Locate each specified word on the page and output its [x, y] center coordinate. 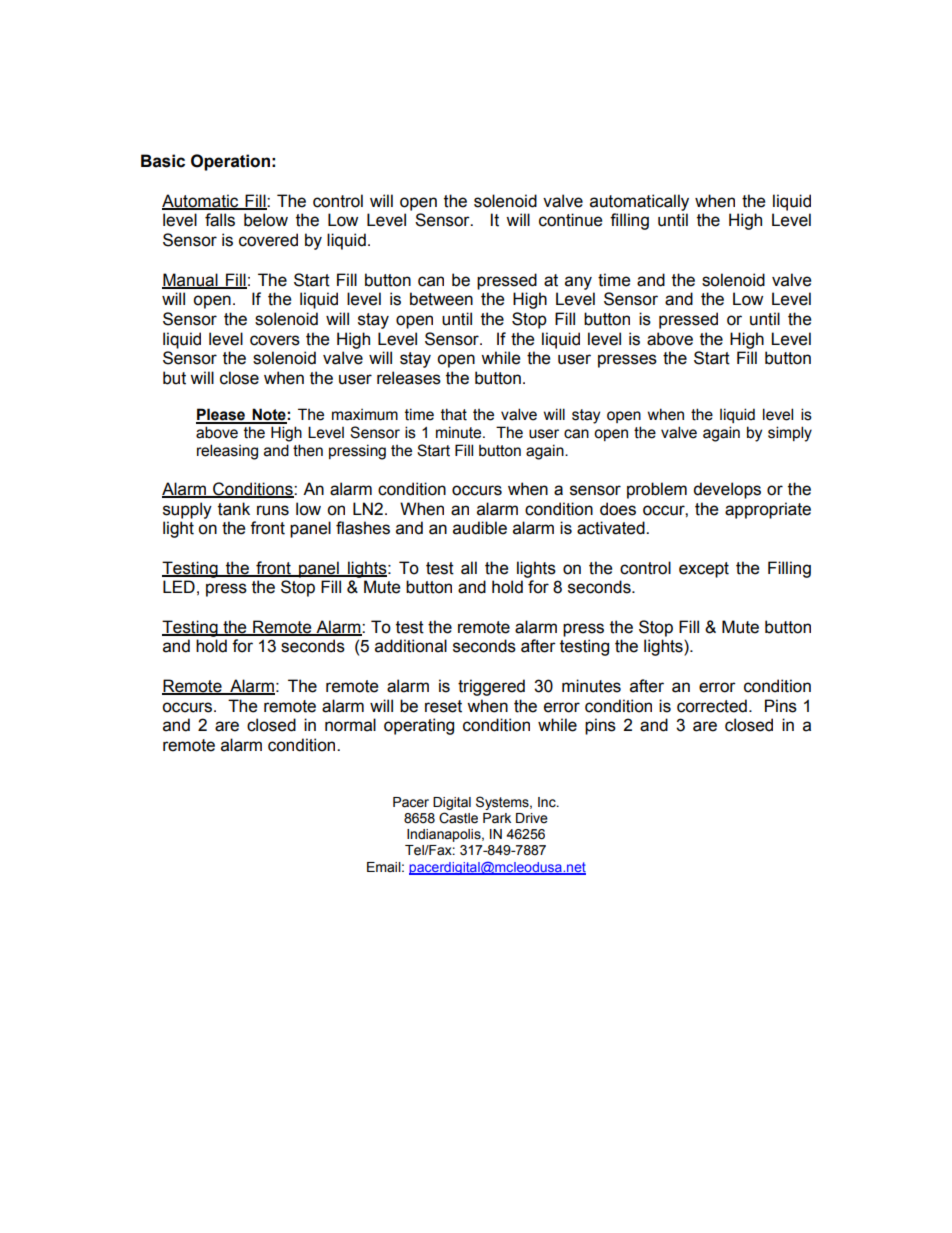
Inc [548, 802]
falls [220, 220]
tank [234, 509]
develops [727, 490]
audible [480, 528]
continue [570, 220]
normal [350, 725]
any [578, 283]
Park [497, 818]
